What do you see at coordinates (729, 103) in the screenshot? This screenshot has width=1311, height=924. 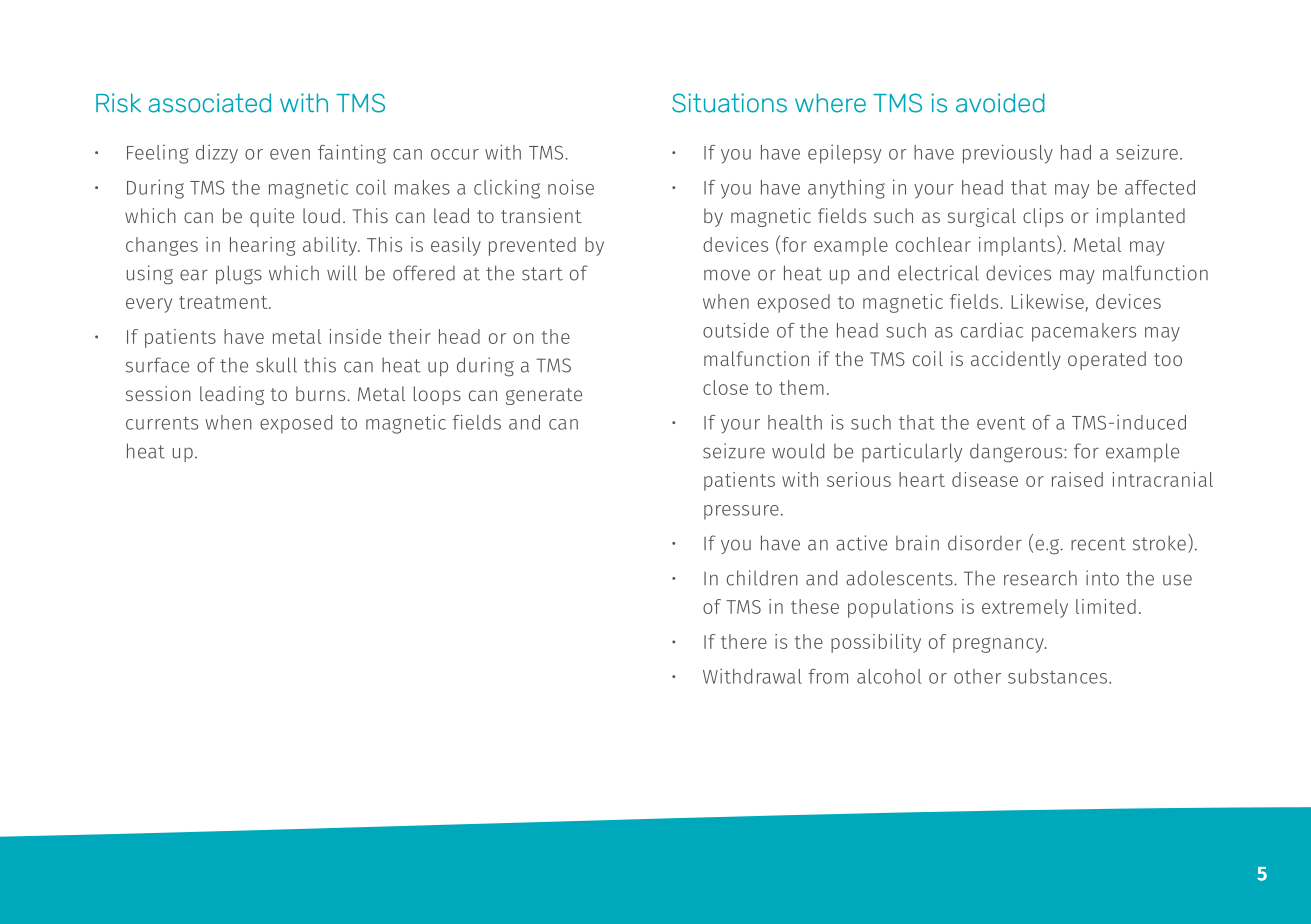 I see `Situations` at bounding box center [729, 103].
